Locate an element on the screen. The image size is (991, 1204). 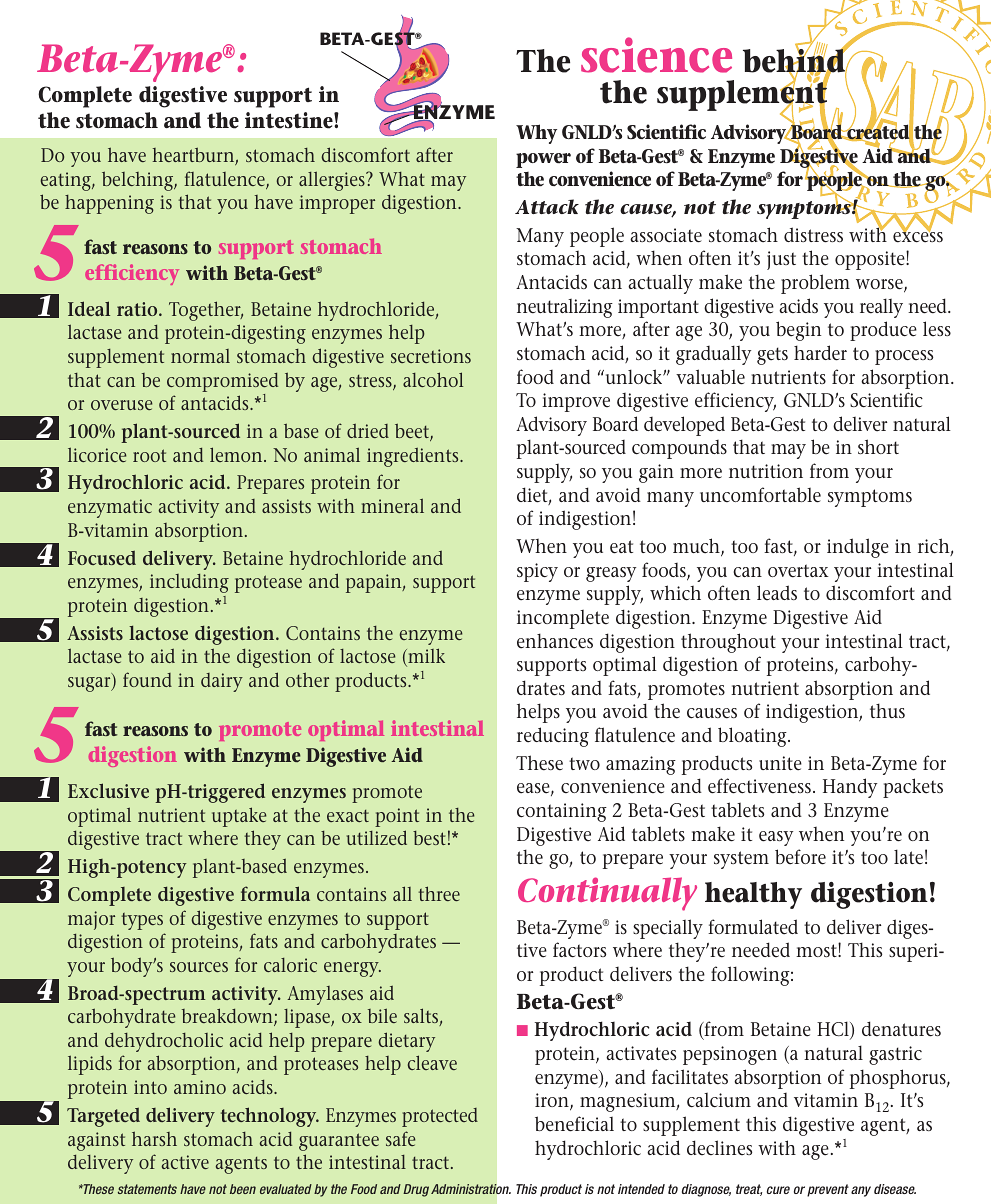
root is located at coordinates (149, 455).
